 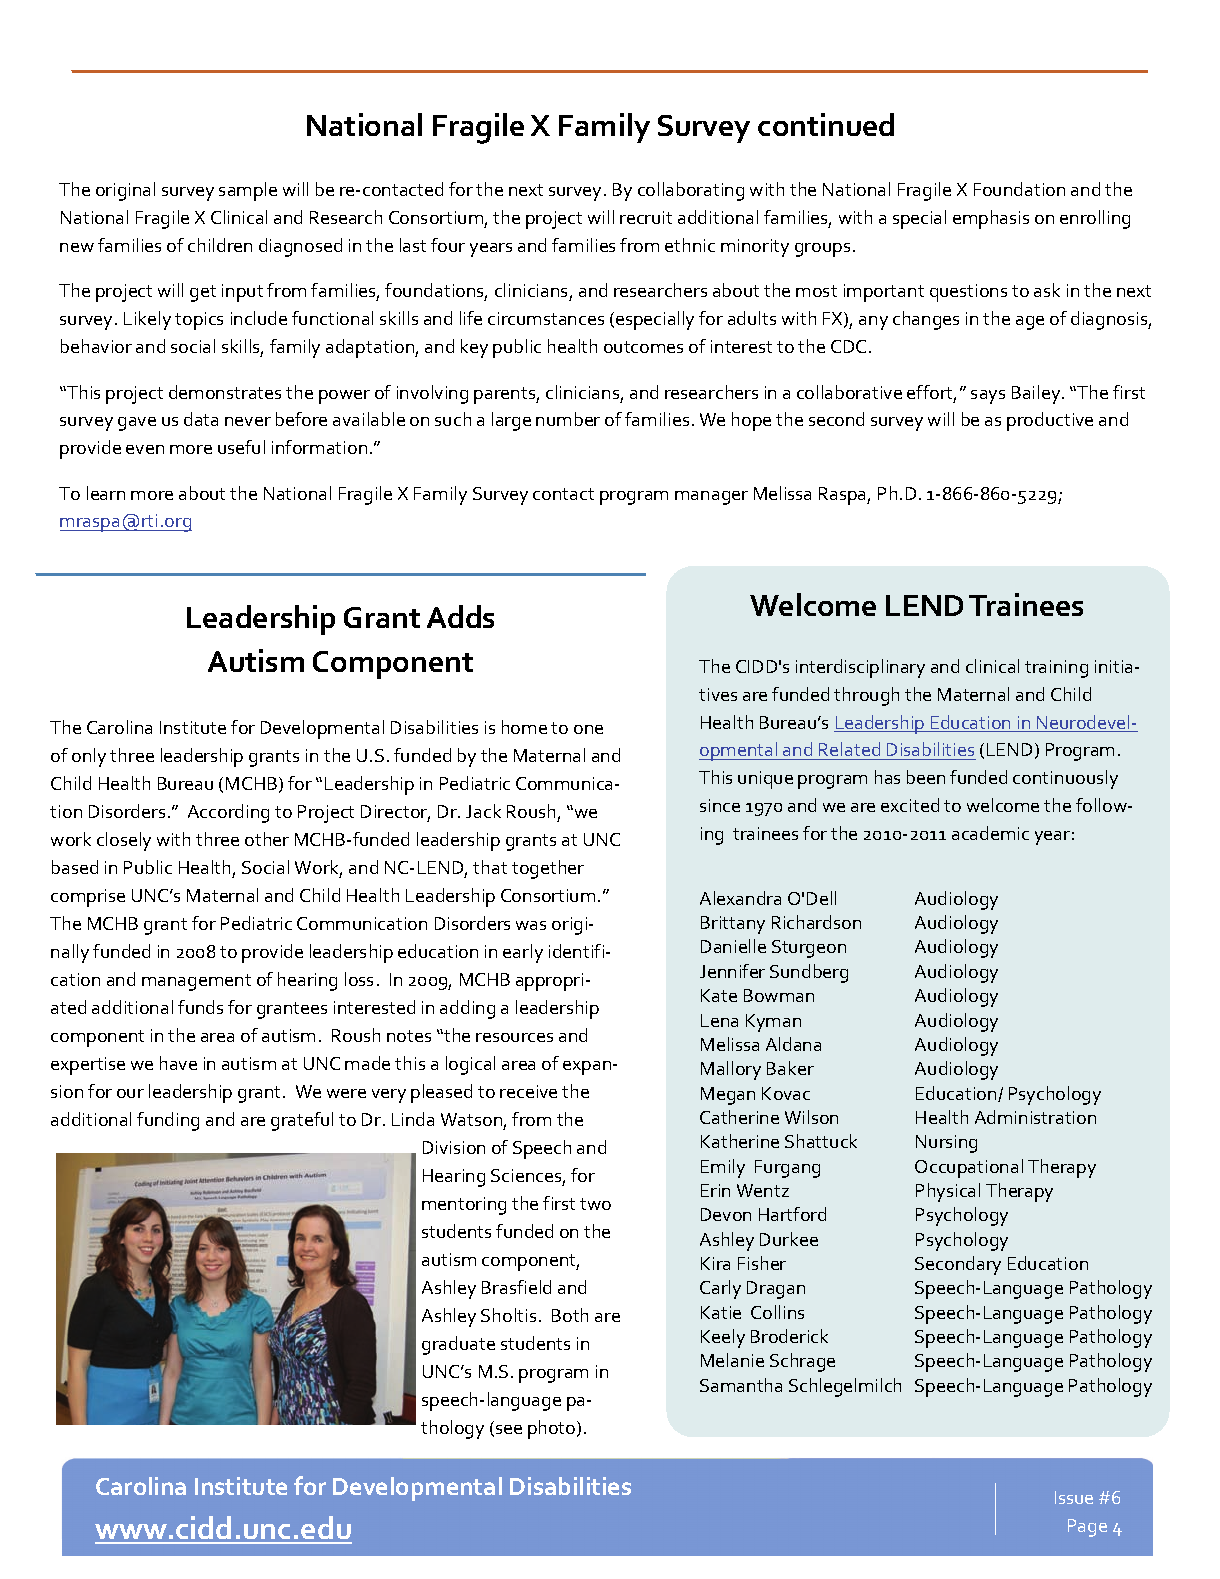 What do you see at coordinates (991, 219) in the page?
I see `emphasis` at bounding box center [991, 219].
